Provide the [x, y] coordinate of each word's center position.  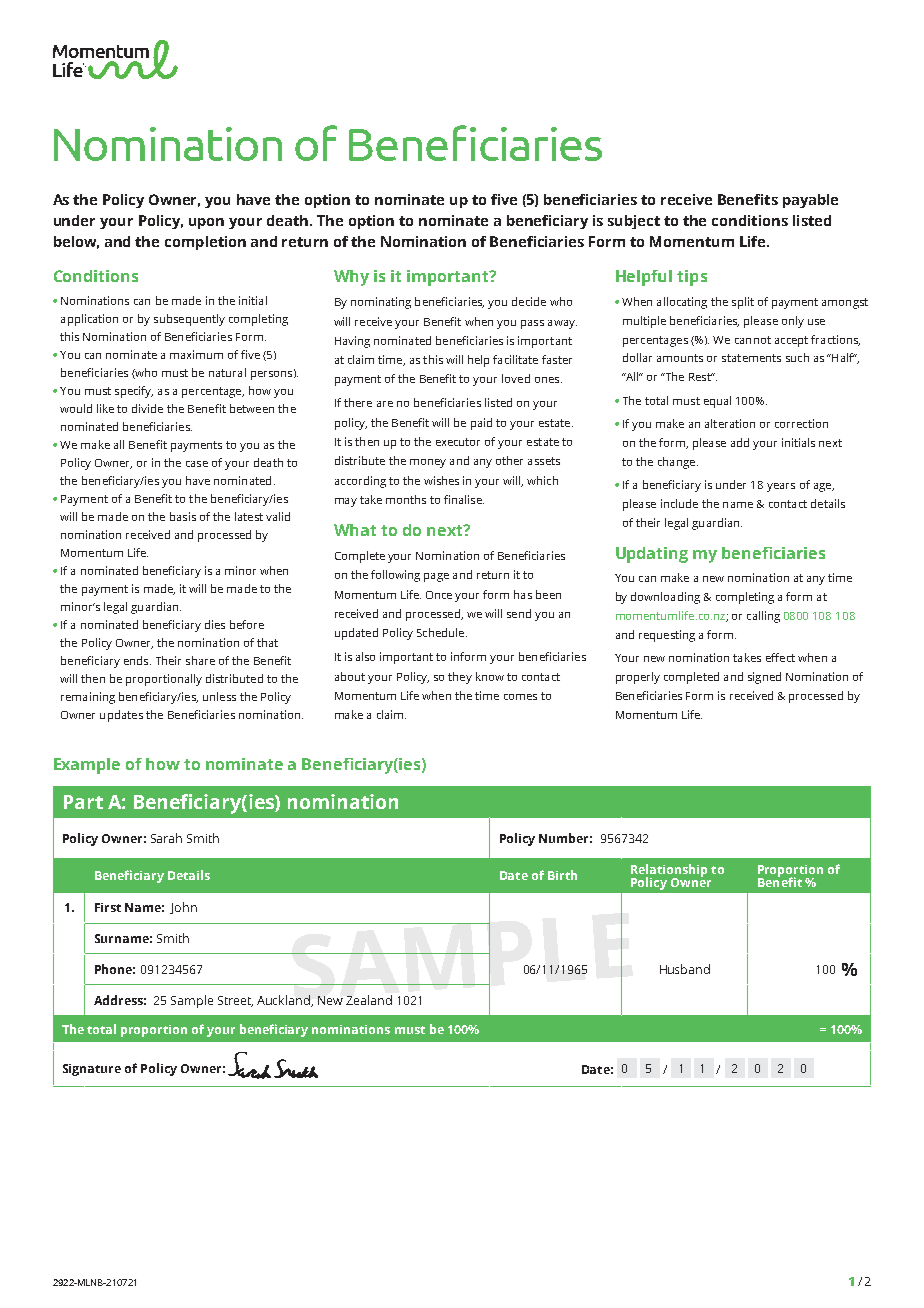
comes [520, 697]
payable [810, 201]
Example [87, 766]
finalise [464, 499]
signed [764, 678]
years [781, 487]
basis [183, 516]
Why [351, 278]
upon [206, 223]
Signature [92, 1070]
